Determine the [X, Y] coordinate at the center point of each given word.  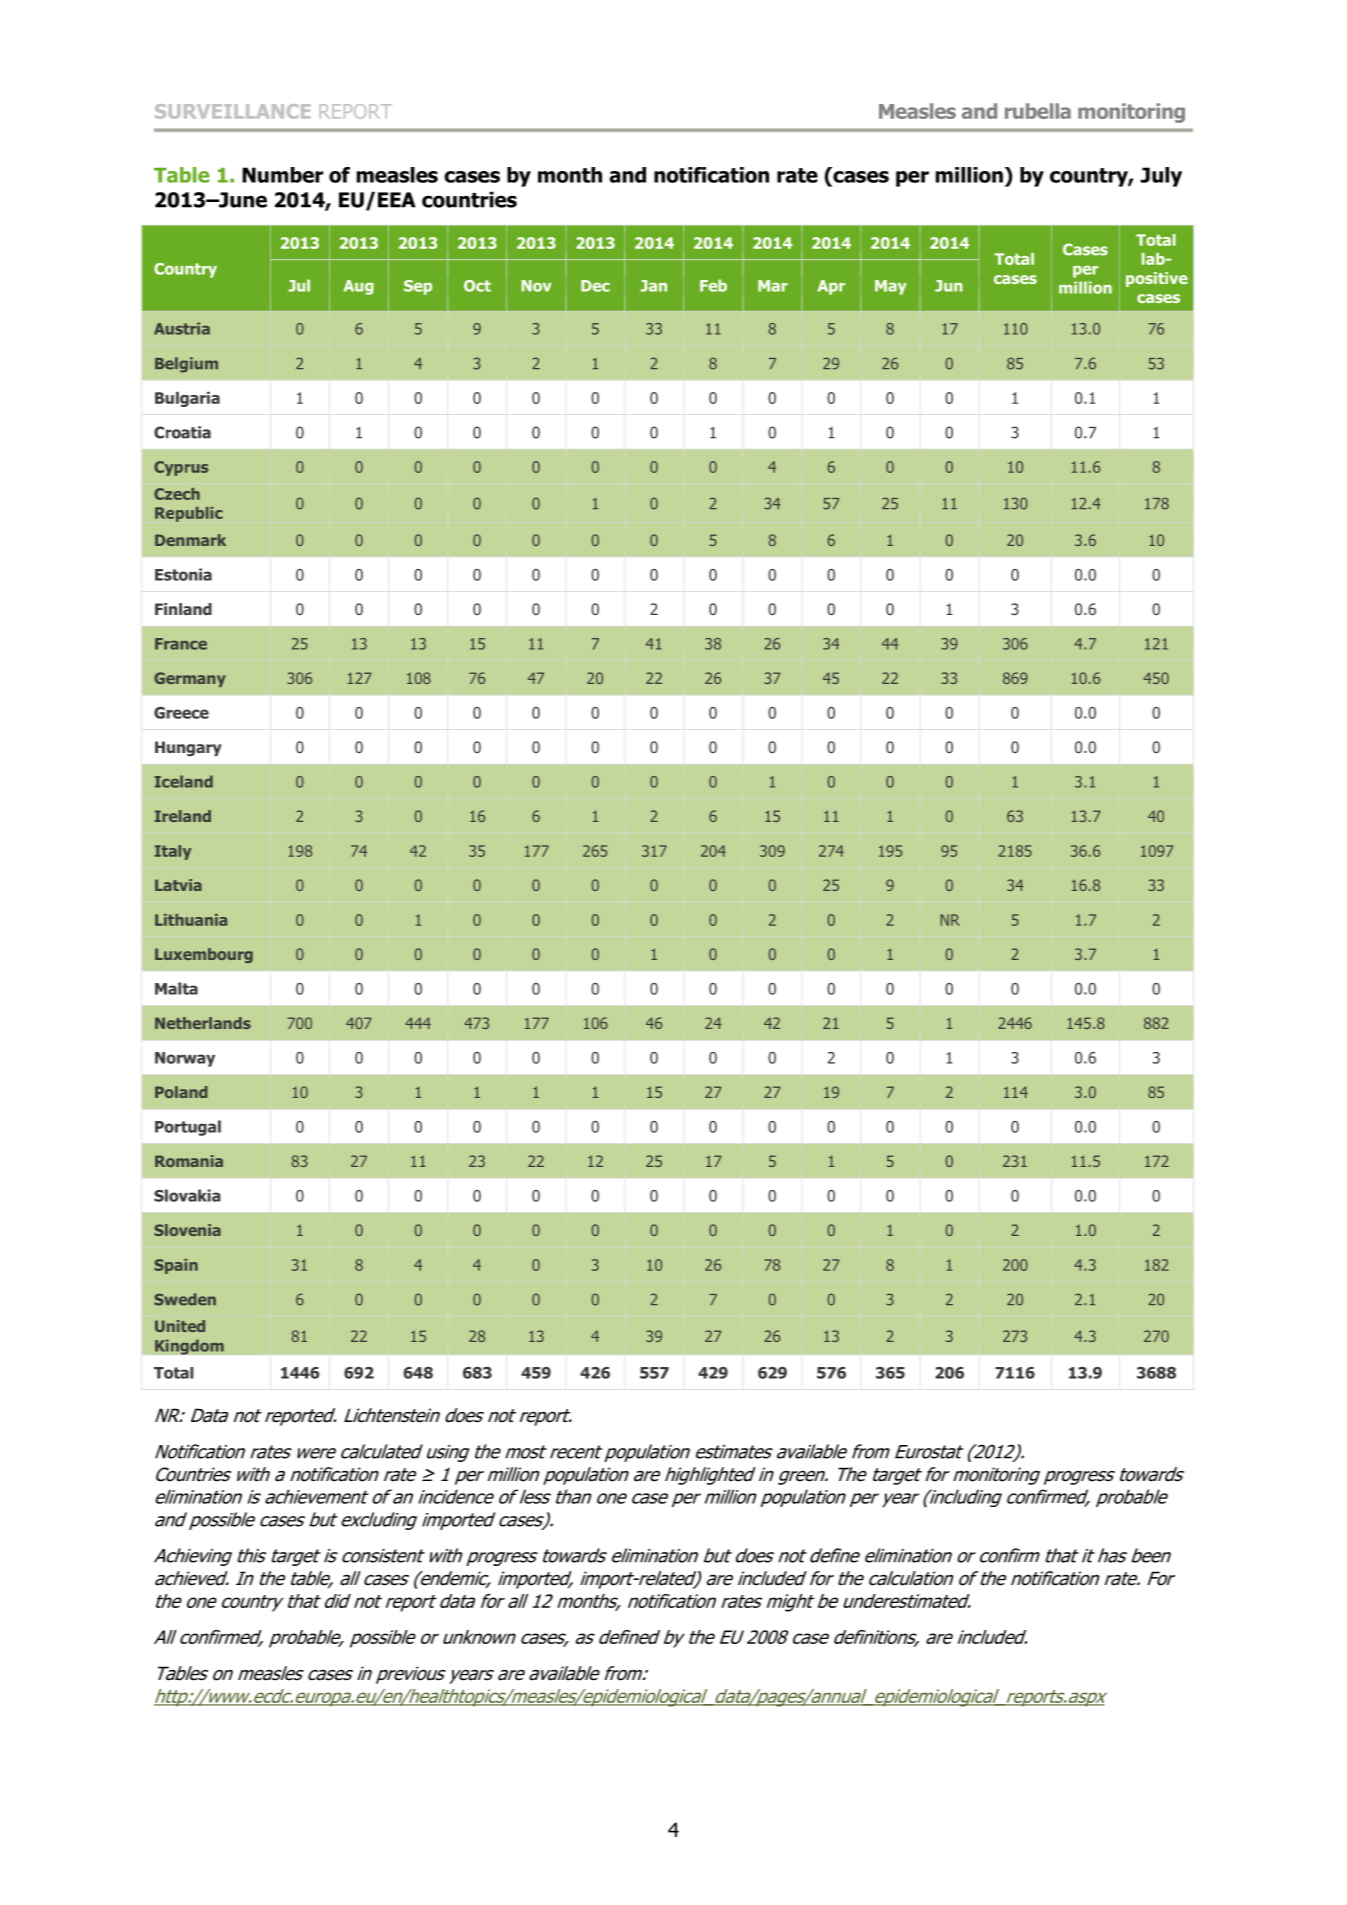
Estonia [183, 574]
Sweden [185, 1299]
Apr [831, 287]
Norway [185, 1059]
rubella [1038, 111]
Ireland [183, 816]
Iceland [184, 781]
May [891, 287]
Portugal [188, 1128]
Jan [653, 286]
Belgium [186, 365]
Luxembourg [204, 955]
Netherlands [203, 1023]
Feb [713, 285]
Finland [183, 609]
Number [282, 175]
